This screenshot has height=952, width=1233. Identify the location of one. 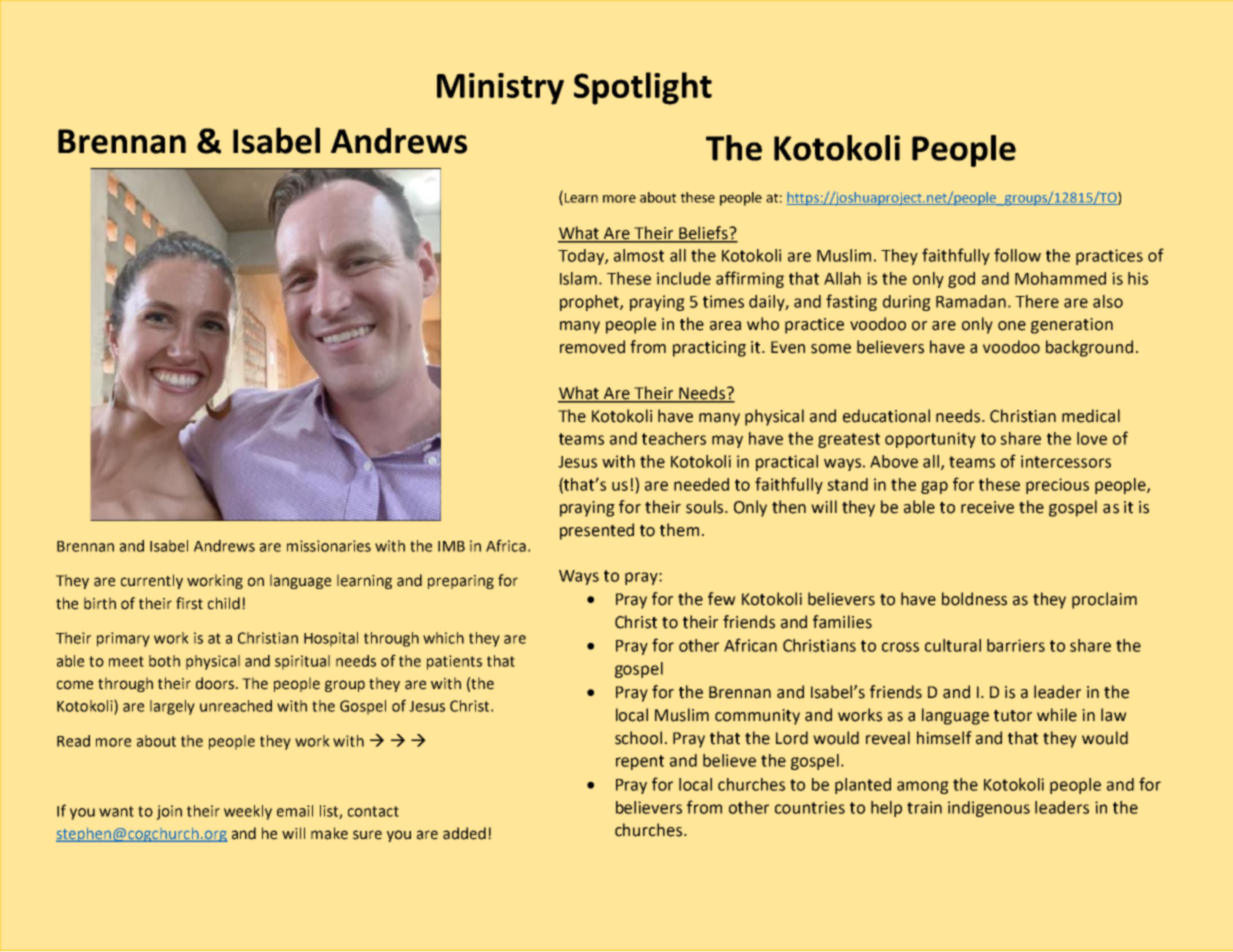
(1012, 326).
